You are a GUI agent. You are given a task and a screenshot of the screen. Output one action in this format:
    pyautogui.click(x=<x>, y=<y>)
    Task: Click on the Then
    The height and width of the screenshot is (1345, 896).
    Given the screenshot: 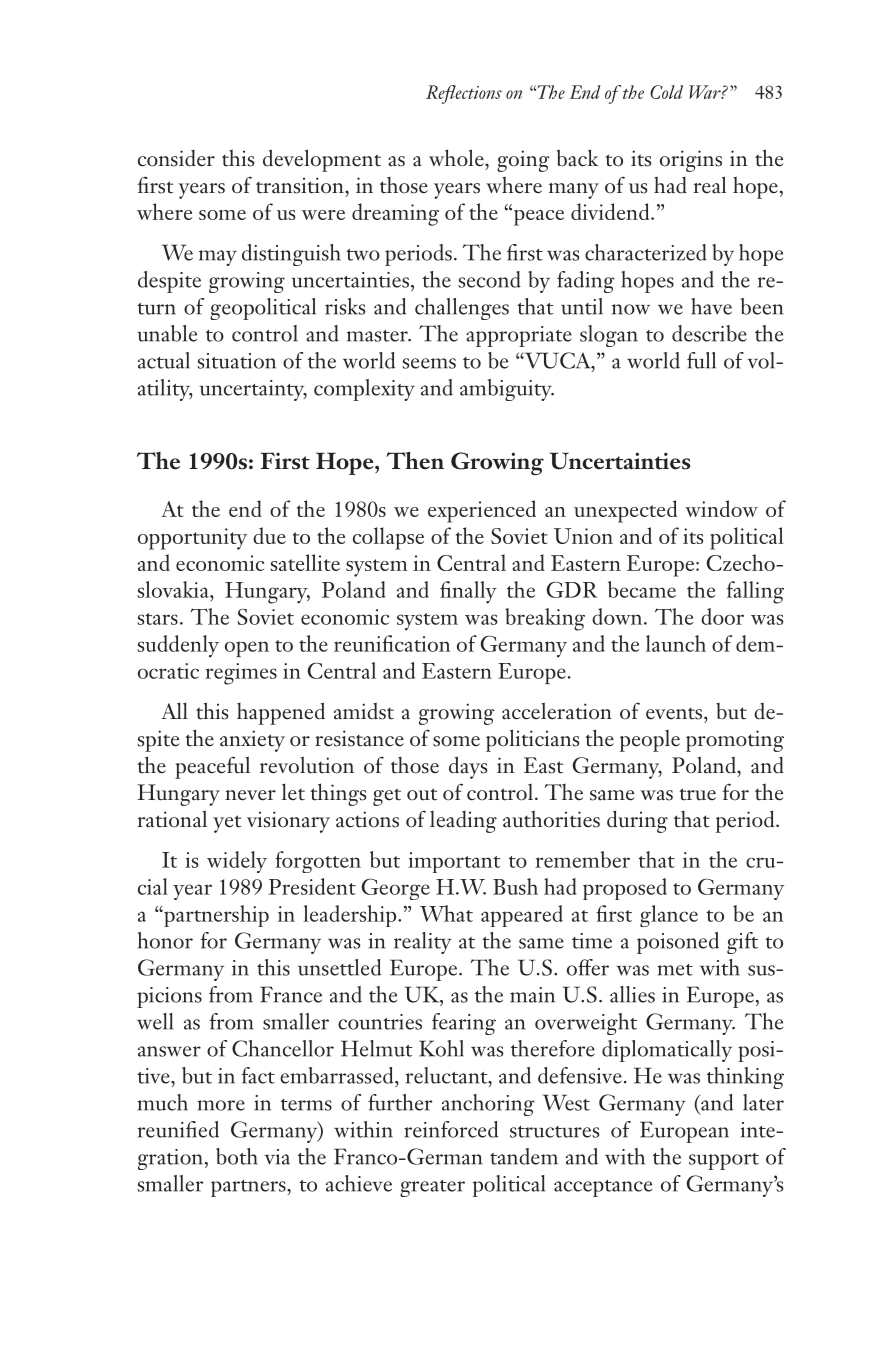 What is the action you would take?
    pyautogui.click(x=415, y=461)
